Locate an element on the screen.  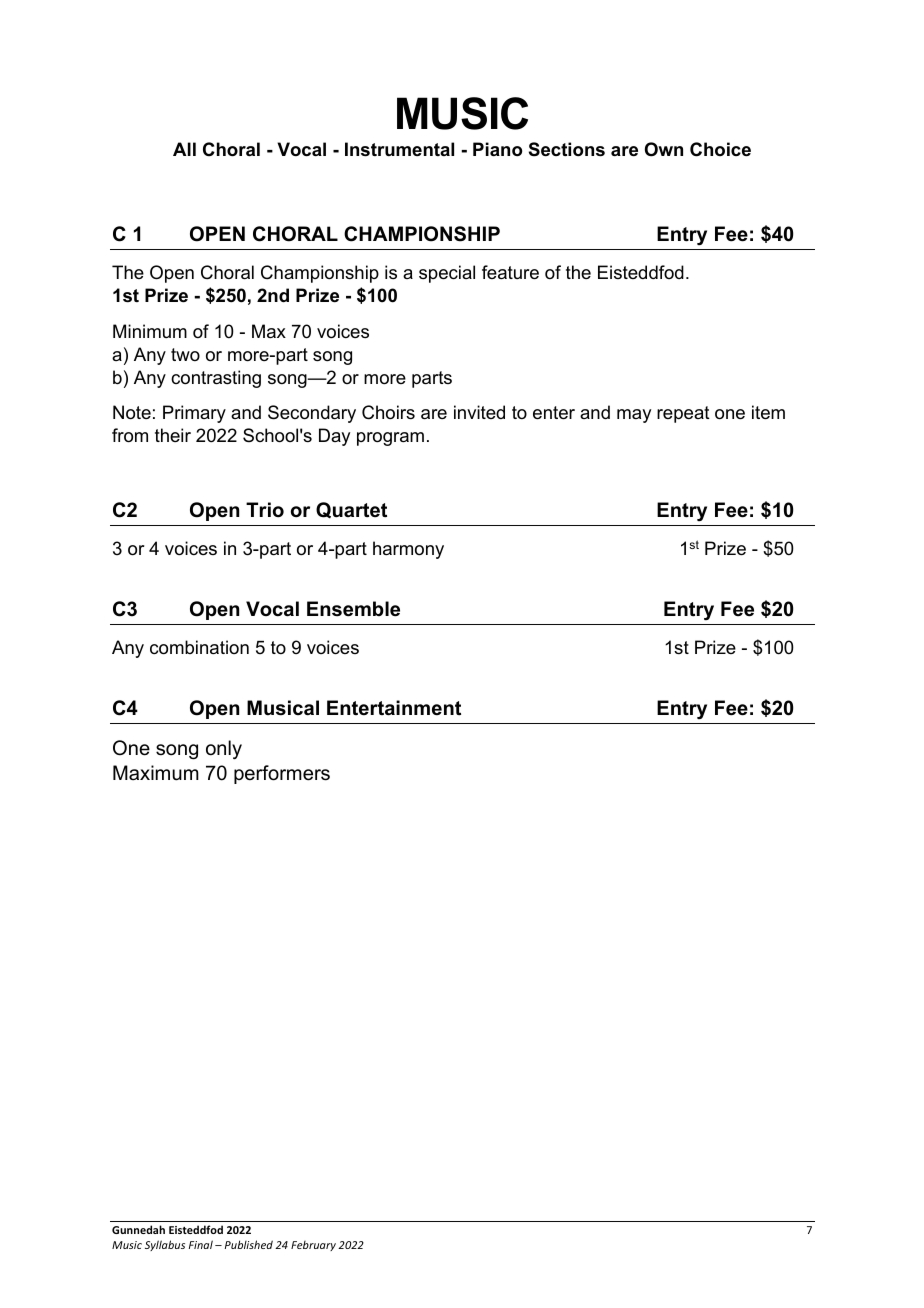
Ensemble is located at coordinates (353, 609).
